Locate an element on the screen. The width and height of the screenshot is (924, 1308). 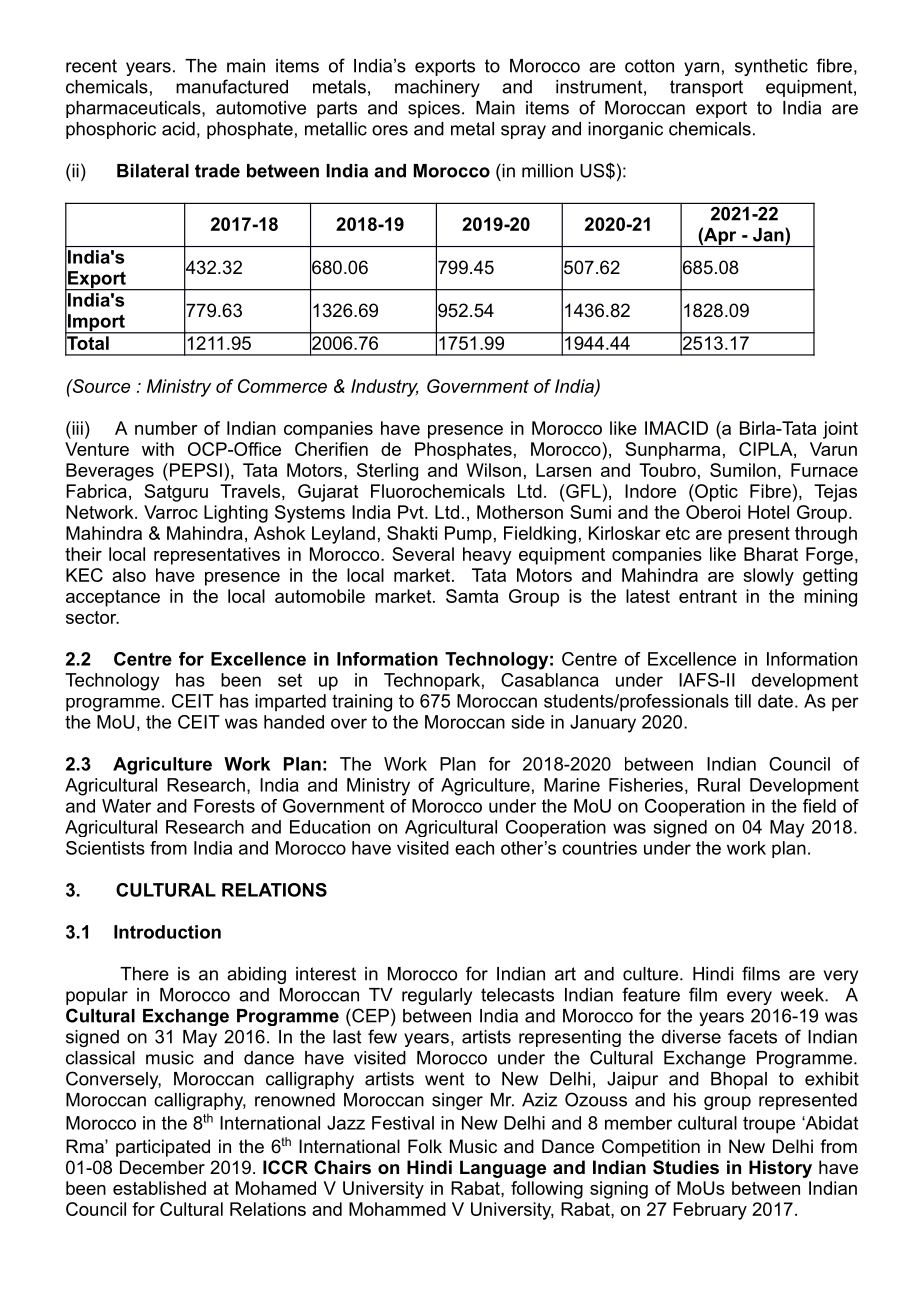
machinery is located at coordinates (437, 88).
